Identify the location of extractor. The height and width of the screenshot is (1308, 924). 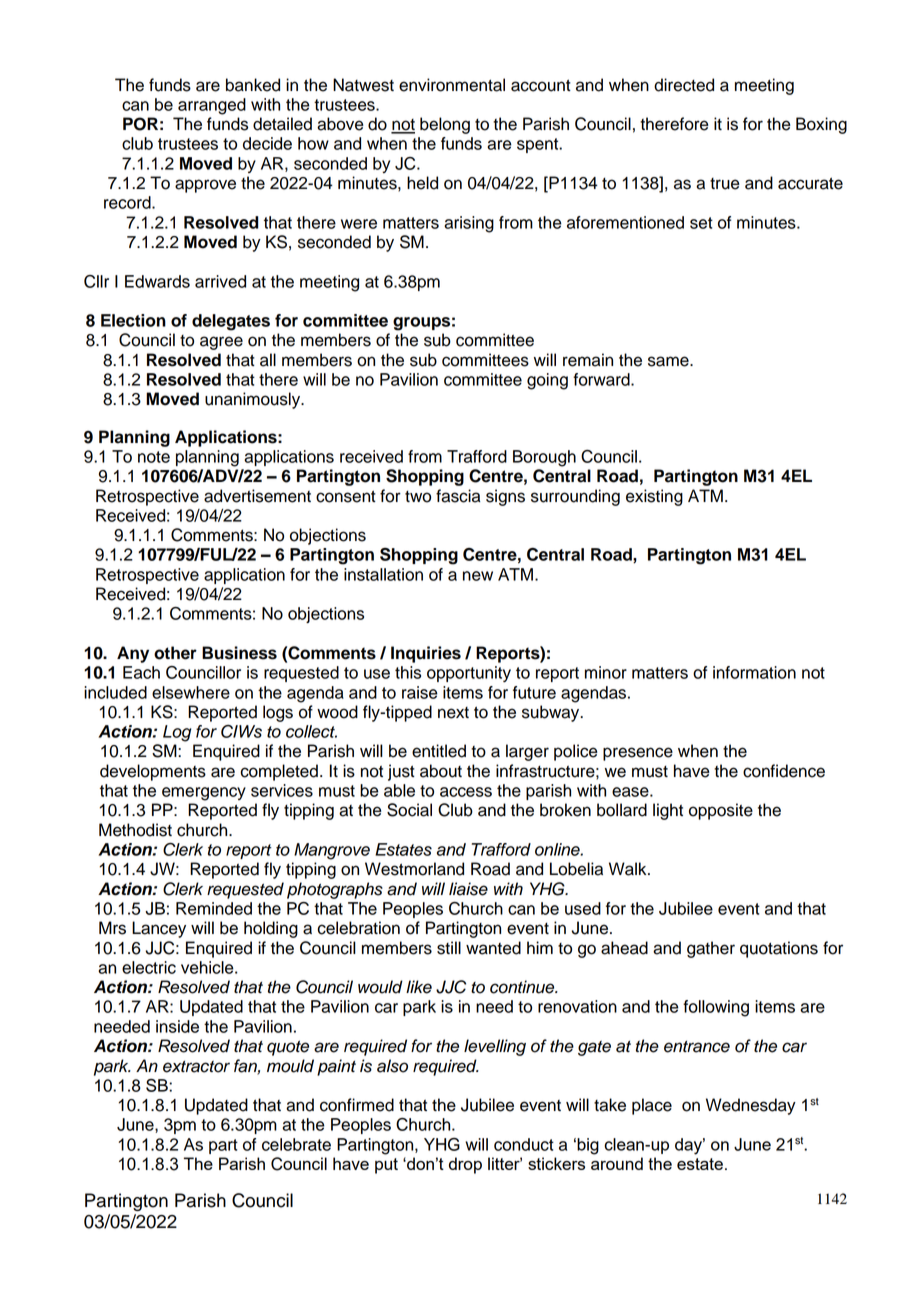
(196, 1067).
